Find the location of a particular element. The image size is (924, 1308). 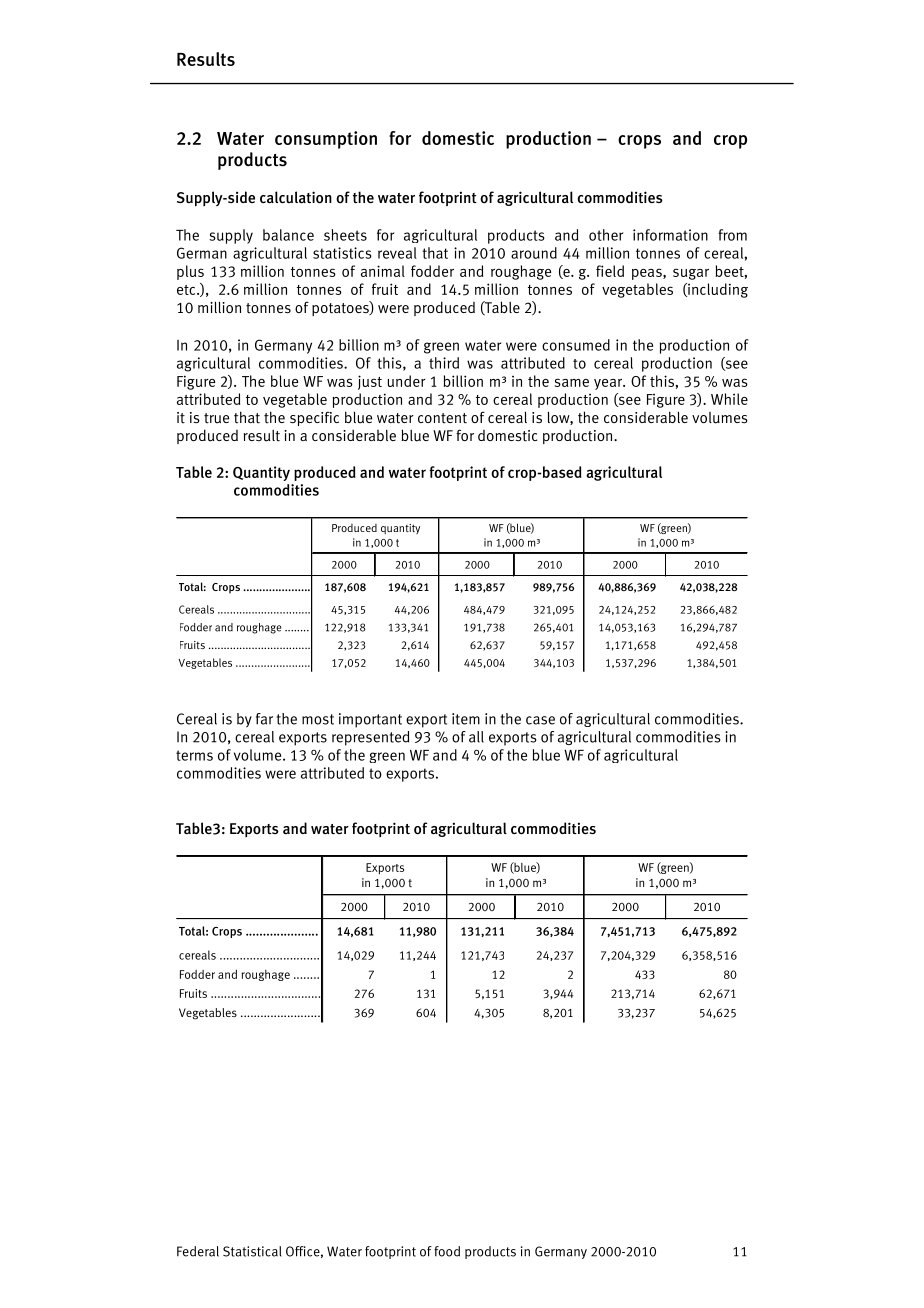

case is located at coordinates (540, 720).
